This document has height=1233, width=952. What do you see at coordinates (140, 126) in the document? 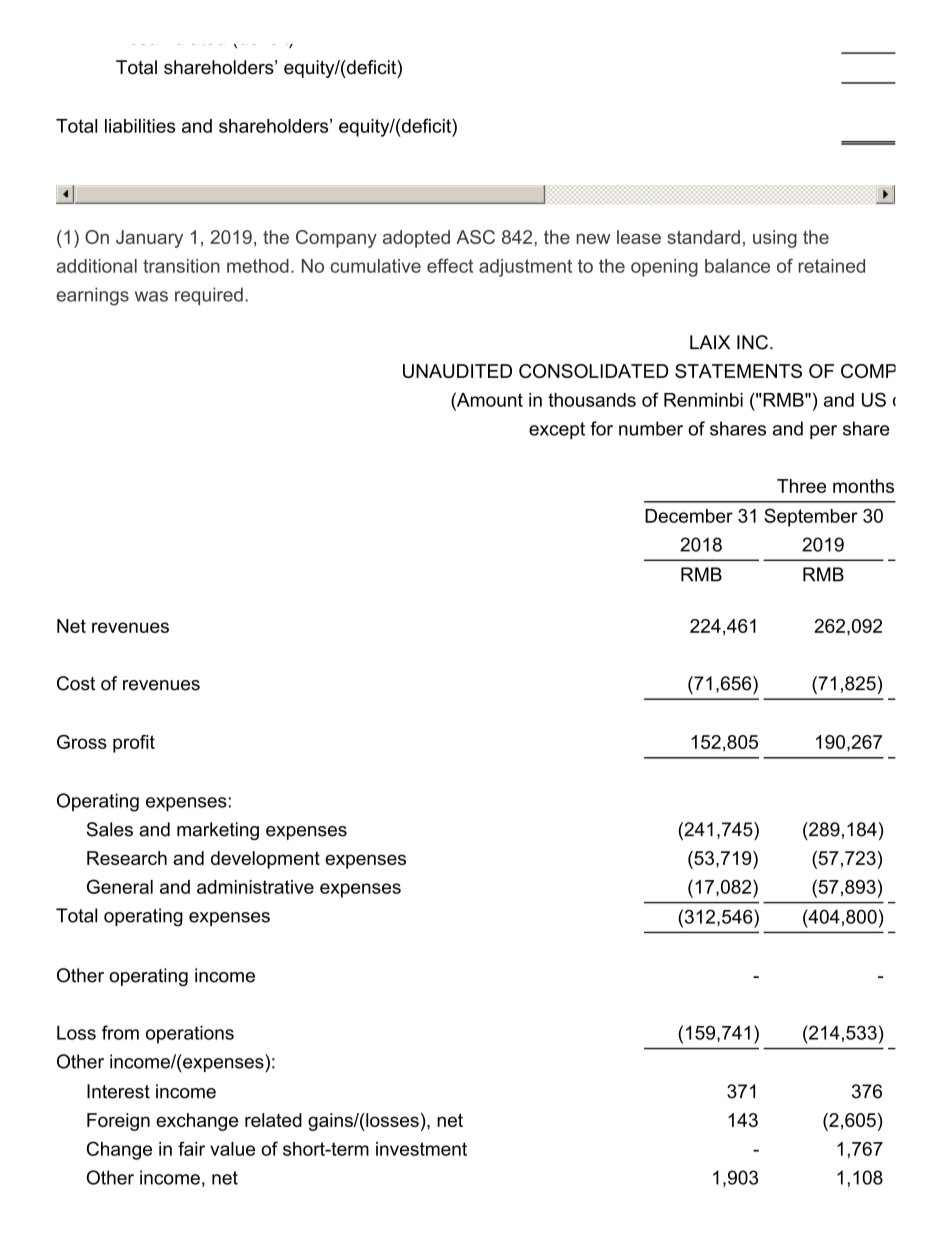
I see `liabilities` at bounding box center [140, 126].
